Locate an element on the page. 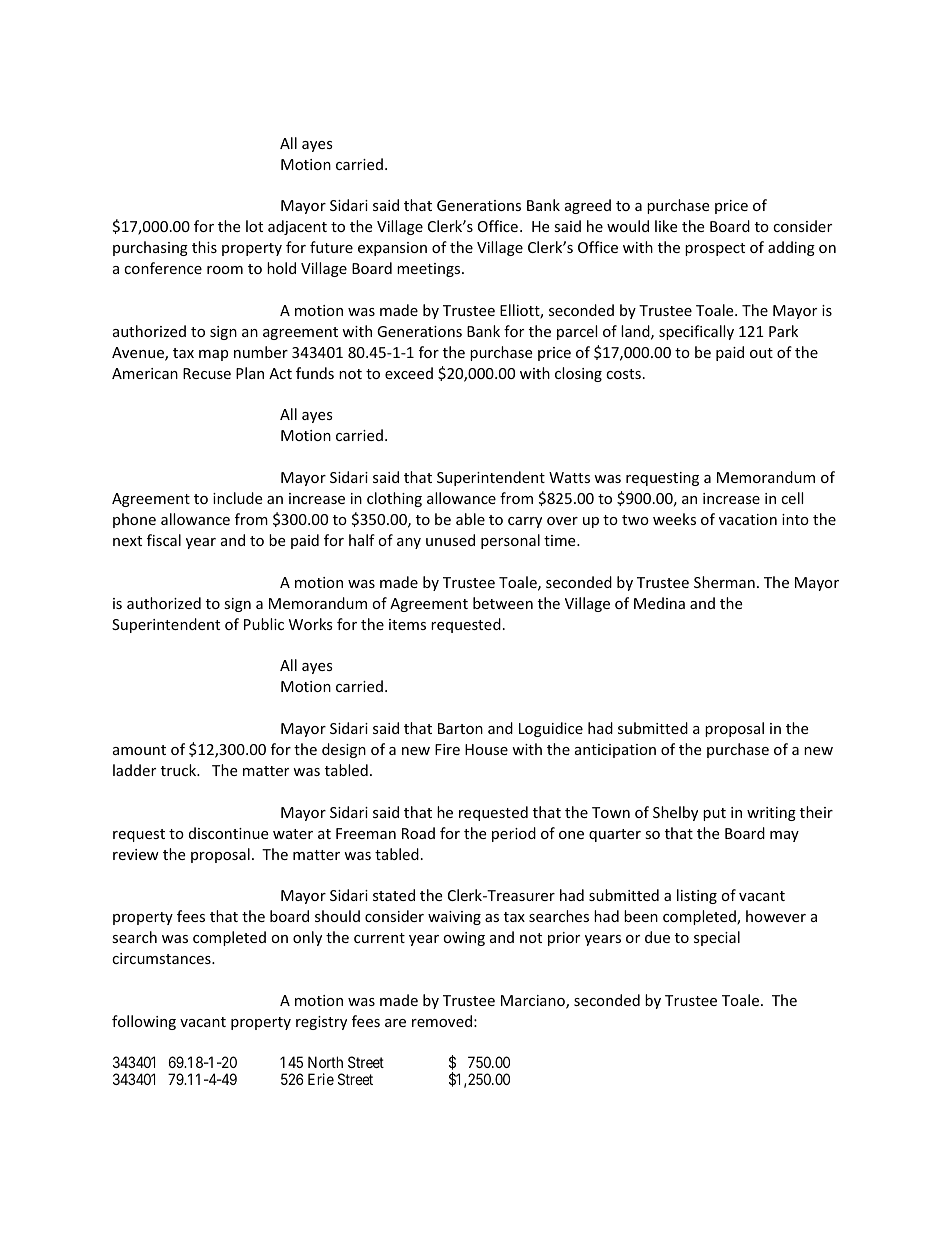  include is located at coordinates (237, 498).
